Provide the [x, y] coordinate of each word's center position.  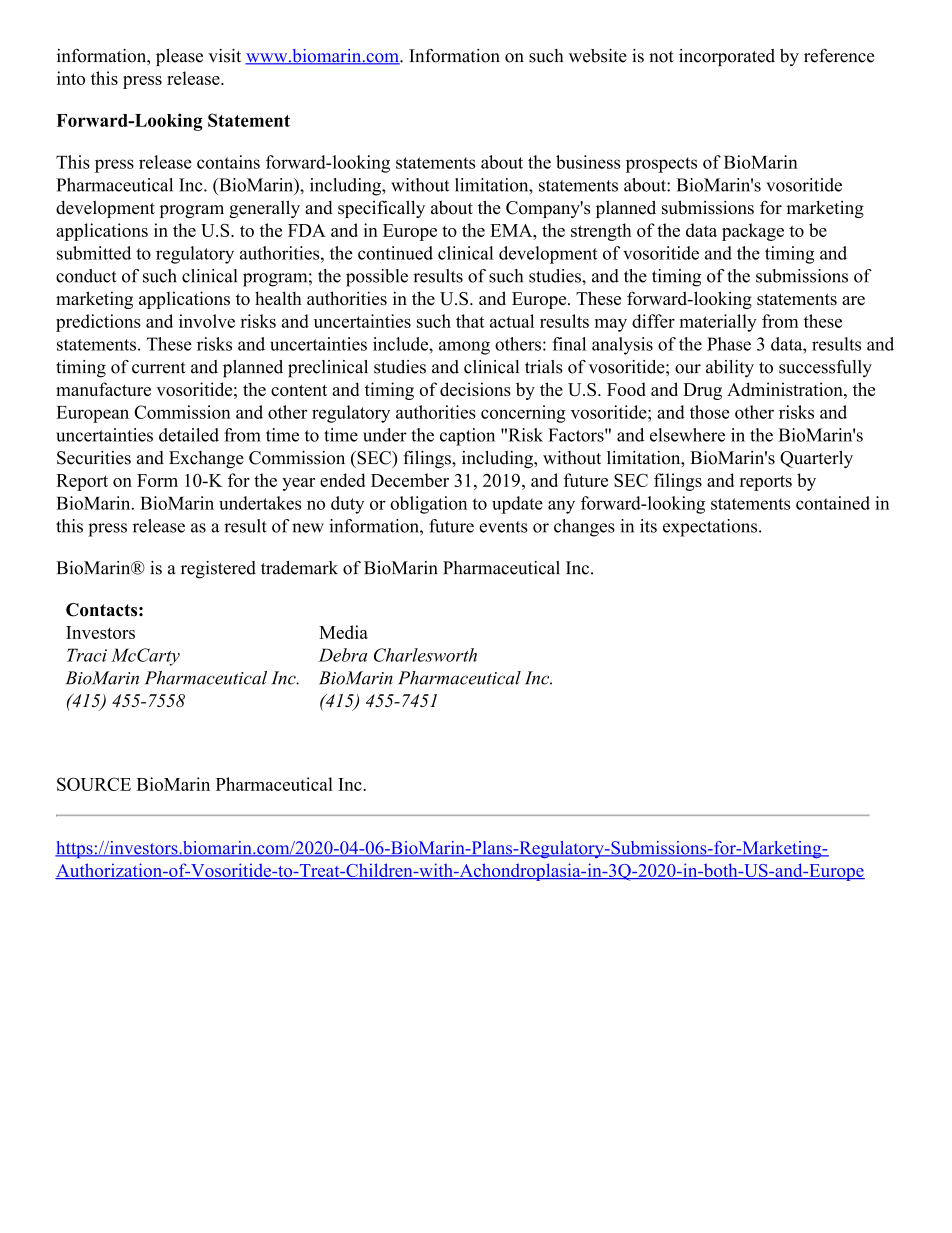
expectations [711, 528]
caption [467, 437]
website [598, 56]
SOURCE [94, 784]
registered [218, 570]
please [179, 57]
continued [395, 253]
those [710, 412]
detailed [189, 435]
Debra [343, 655]
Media [343, 632]
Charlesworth [425, 655]
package [753, 232]
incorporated [727, 57]
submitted [94, 253]
